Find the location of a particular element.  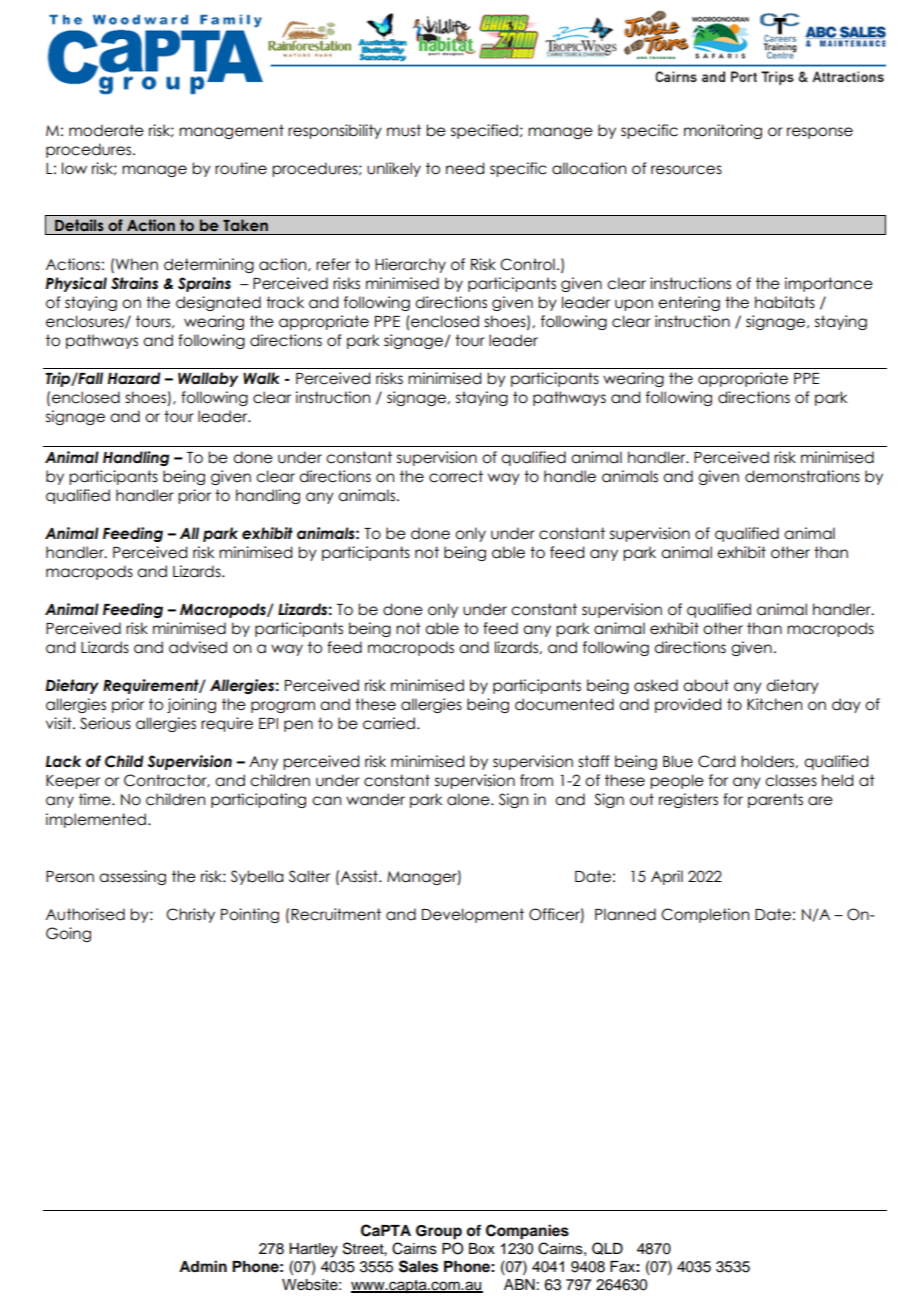

carried is located at coordinates (389, 723).
